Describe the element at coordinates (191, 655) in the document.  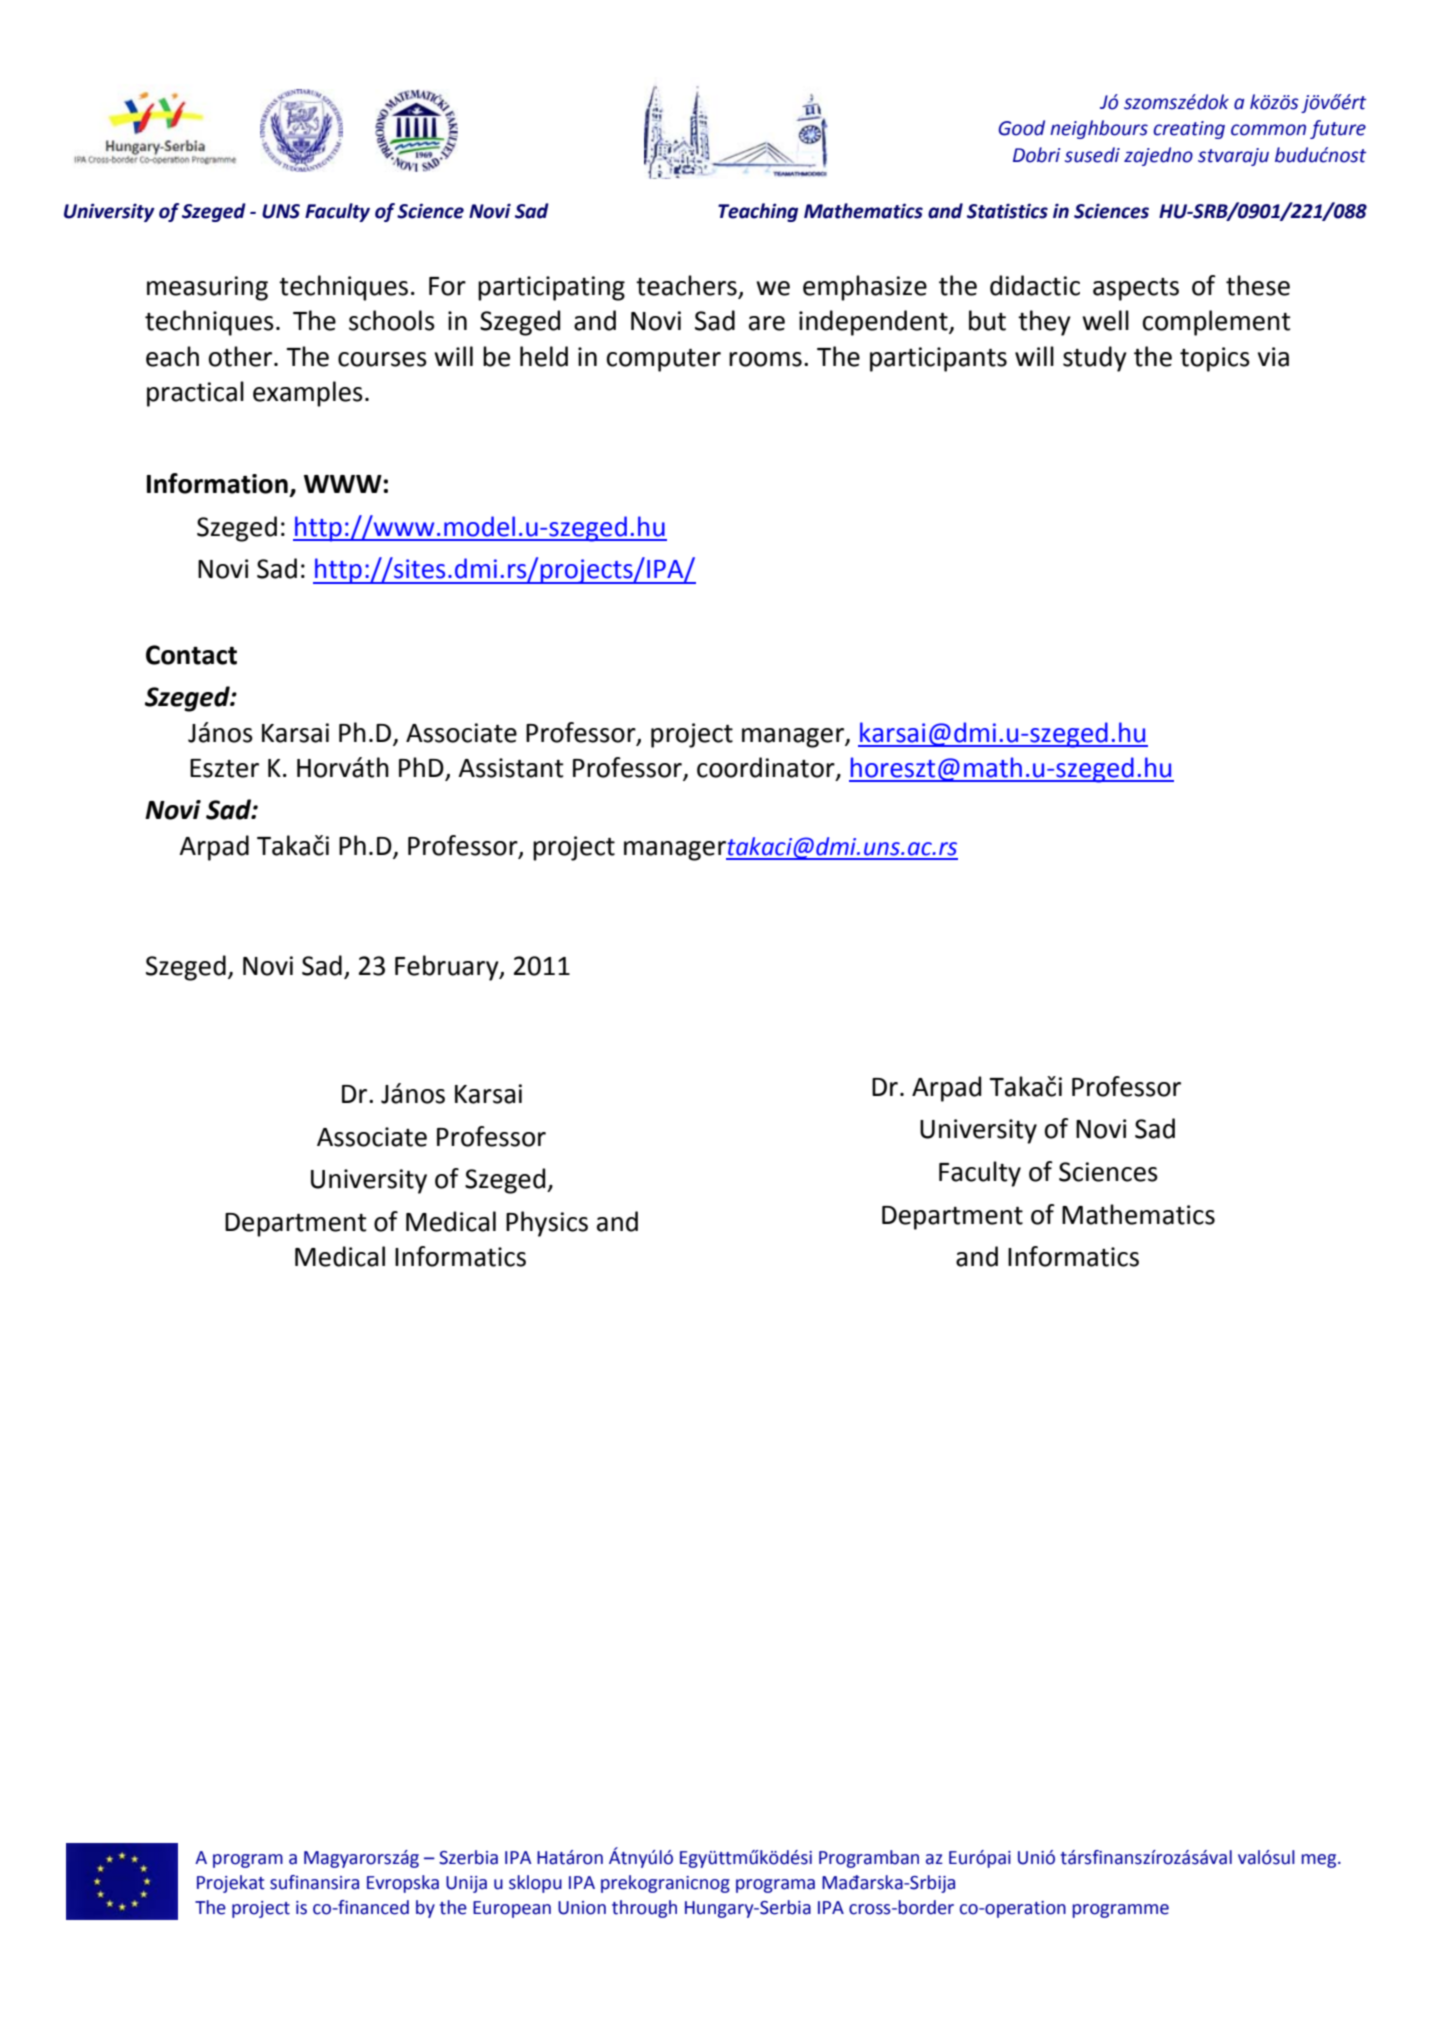
I see `Contact` at that location.
